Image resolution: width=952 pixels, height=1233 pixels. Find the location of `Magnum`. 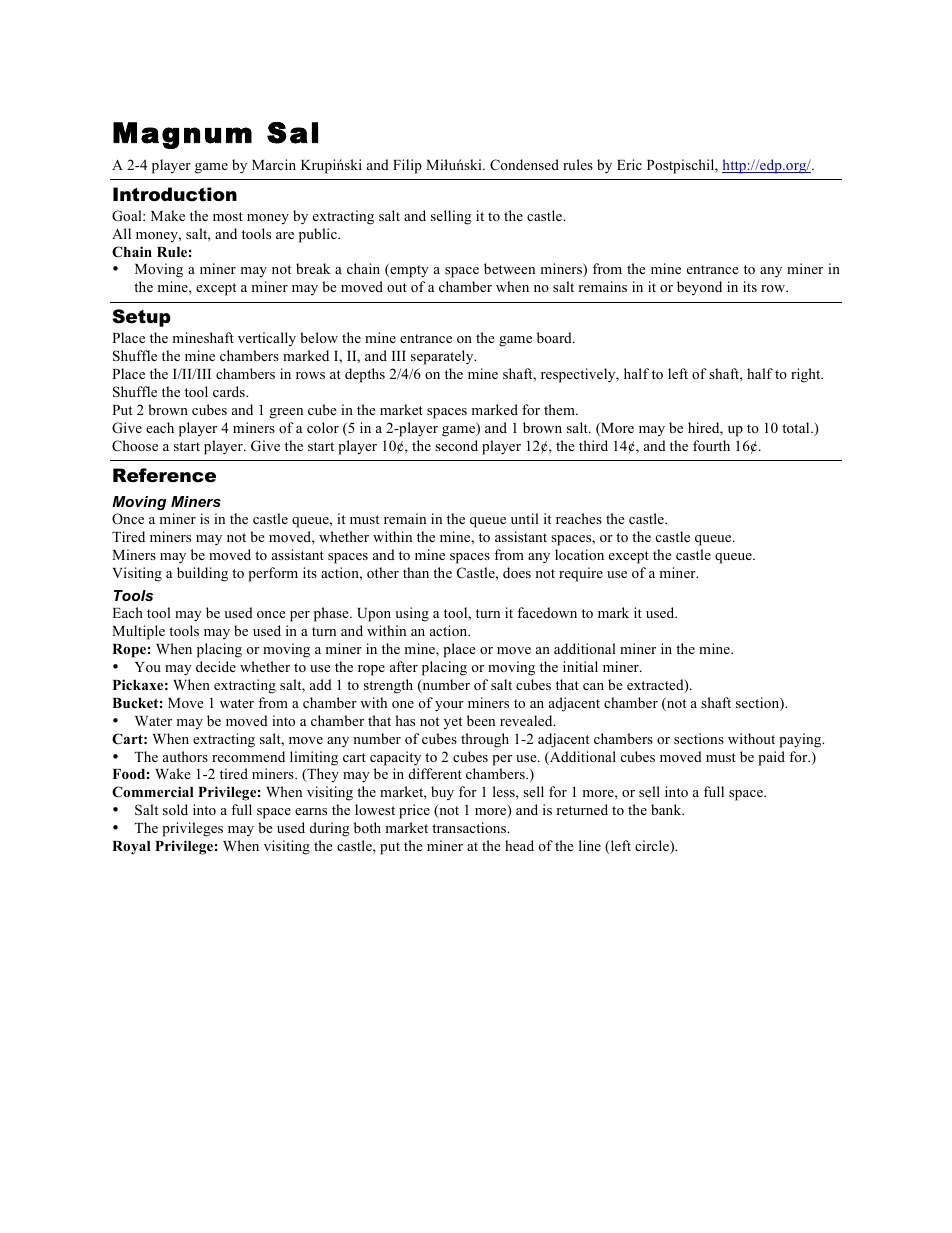

Magnum is located at coordinates (182, 135).
